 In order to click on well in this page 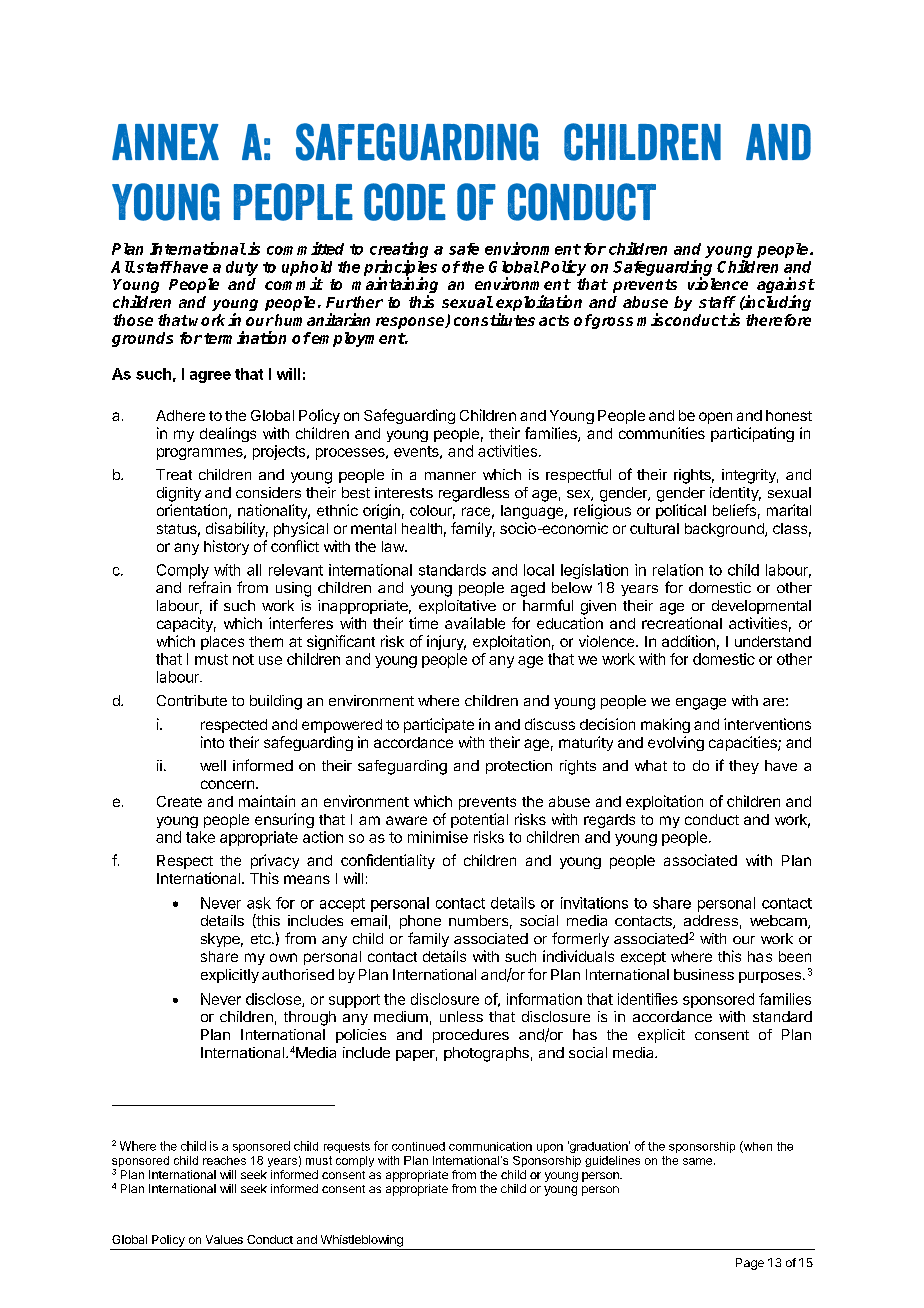, I will do `click(213, 765)`.
